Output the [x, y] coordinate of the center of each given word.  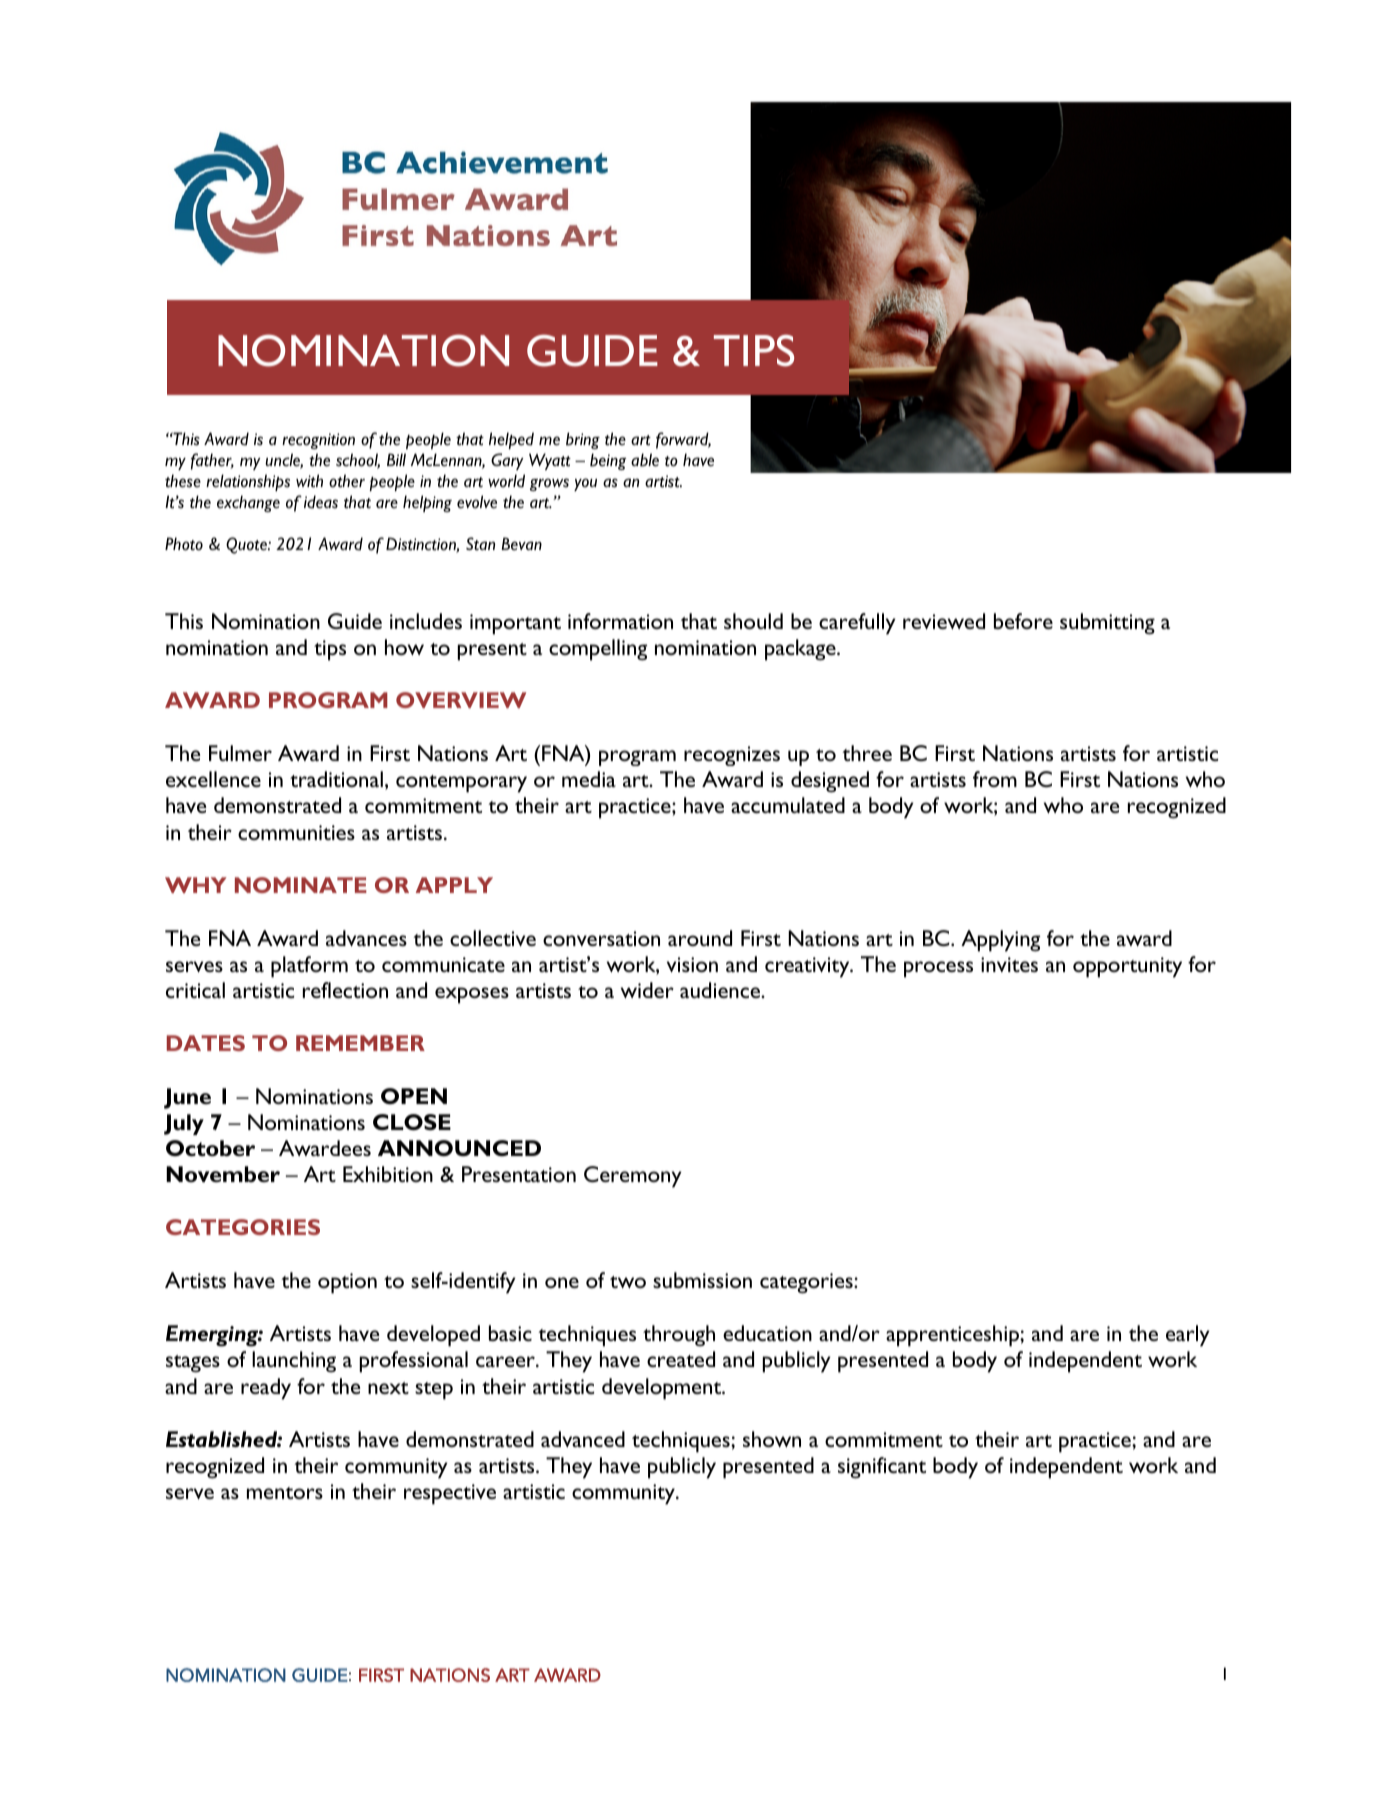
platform [309, 967]
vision [692, 964]
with [309, 481]
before [1023, 621]
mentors [285, 1493]
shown [772, 1439]
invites [1009, 964]
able [645, 460]
